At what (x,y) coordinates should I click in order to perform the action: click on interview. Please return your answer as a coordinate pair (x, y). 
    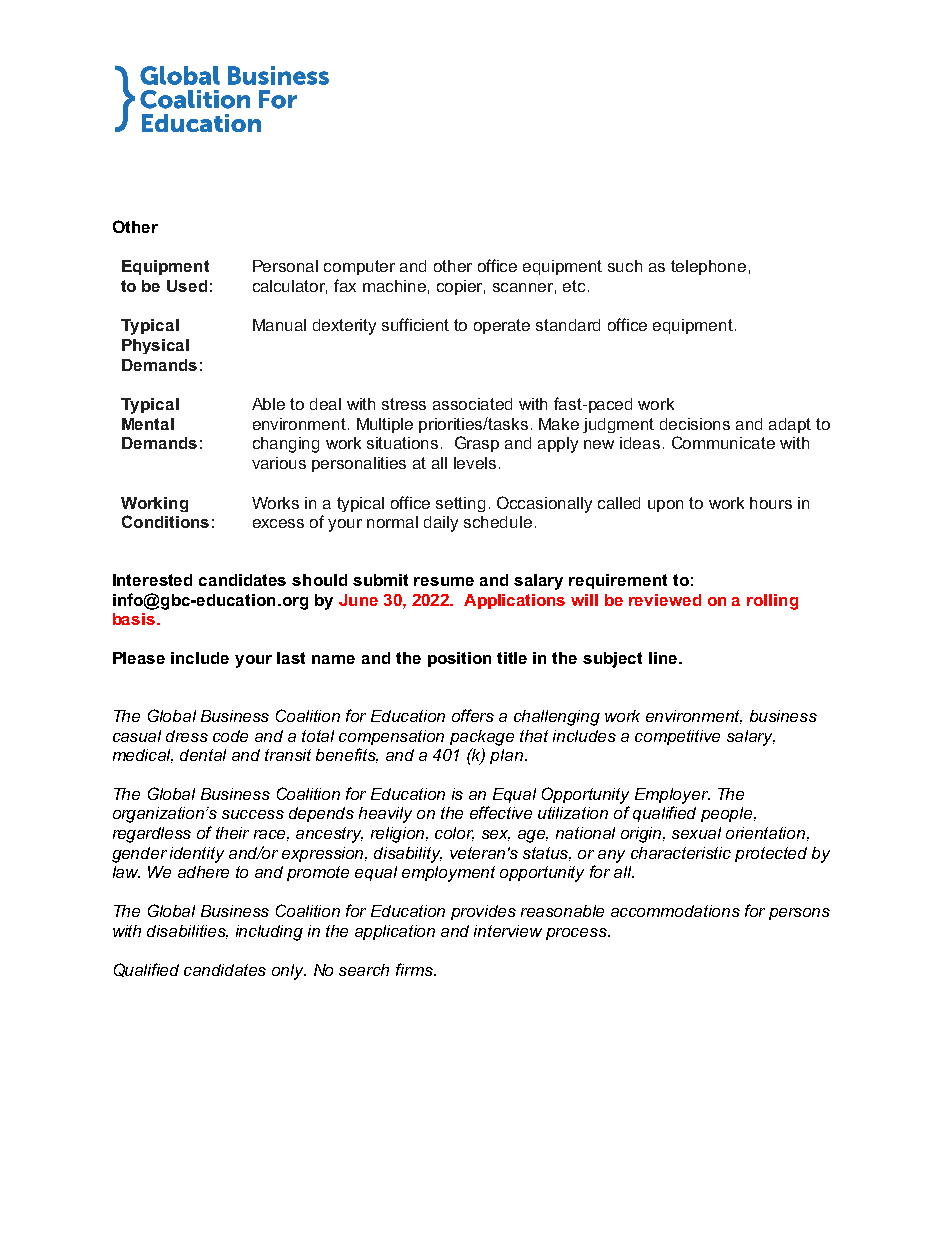
    Looking at the image, I should click on (508, 931).
